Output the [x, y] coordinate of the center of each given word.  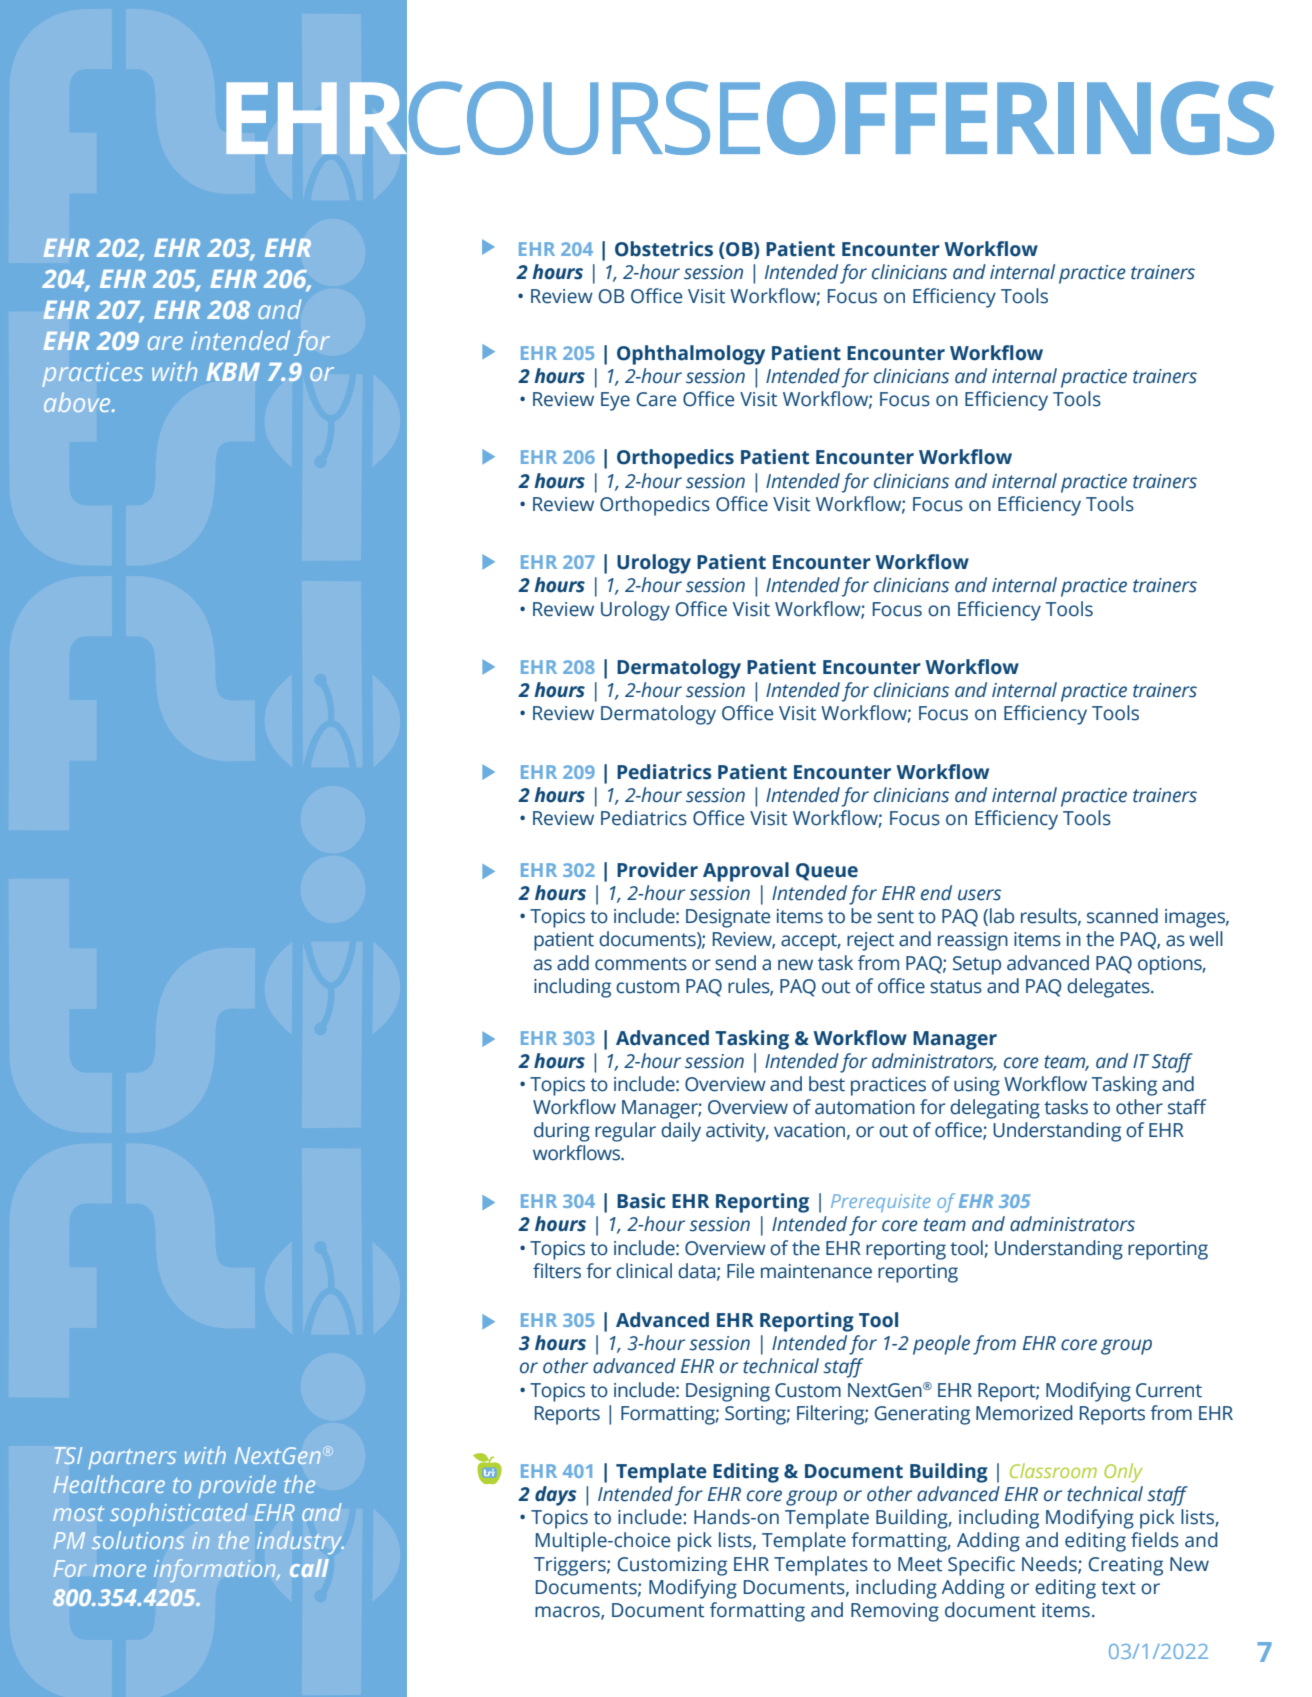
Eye [615, 401]
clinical [644, 1271]
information [216, 1570]
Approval [746, 872]
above [78, 402]
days [556, 1496]
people [941, 1345]
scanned [1122, 916]
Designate [728, 918]
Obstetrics [664, 249]
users [979, 895]
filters [557, 1271]
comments [641, 964]
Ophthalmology [691, 355]
